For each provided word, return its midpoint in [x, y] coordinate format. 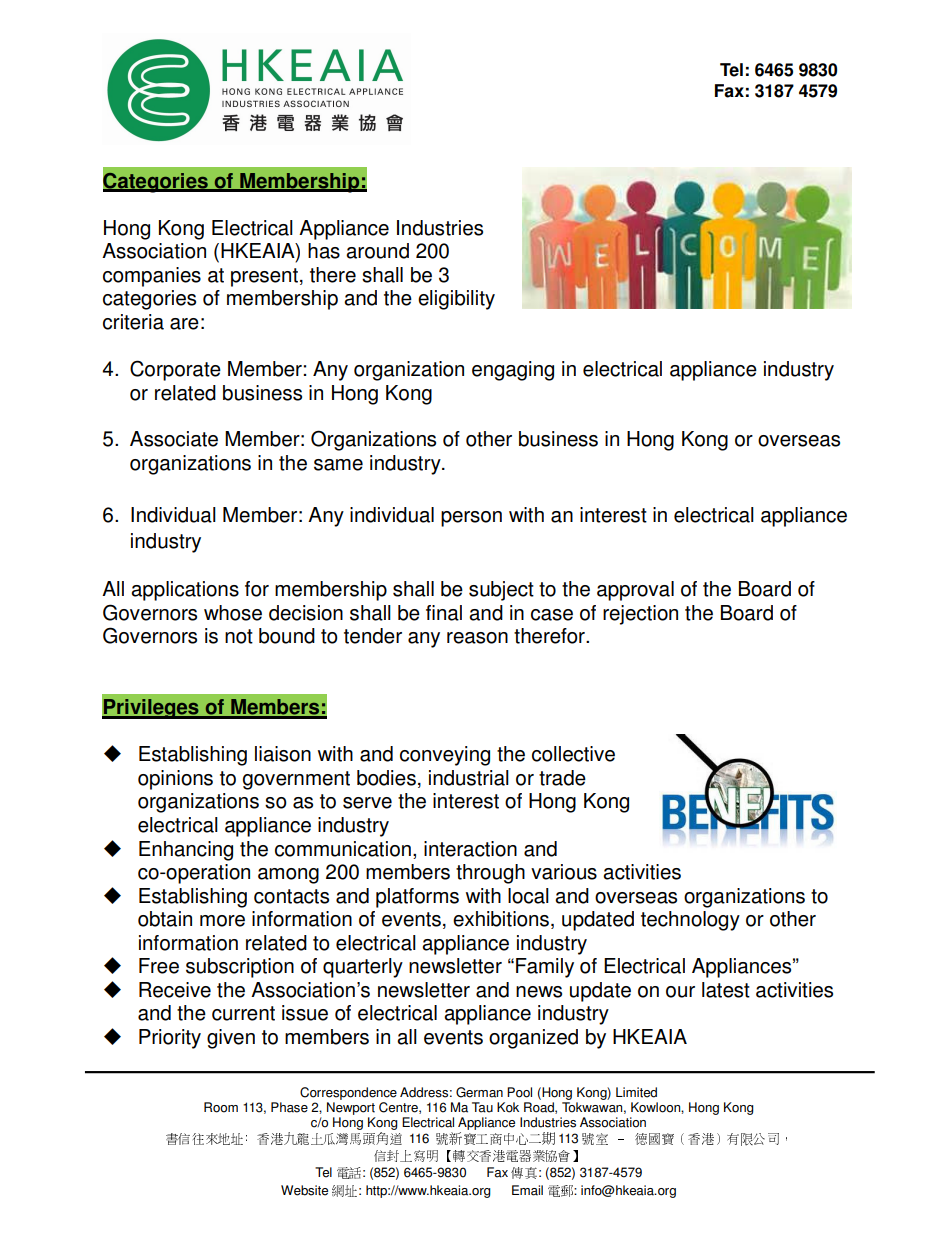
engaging [513, 371]
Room [221, 1107]
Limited [636, 1092]
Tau [482, 1107]
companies [152, 277]
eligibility [456, 300]
